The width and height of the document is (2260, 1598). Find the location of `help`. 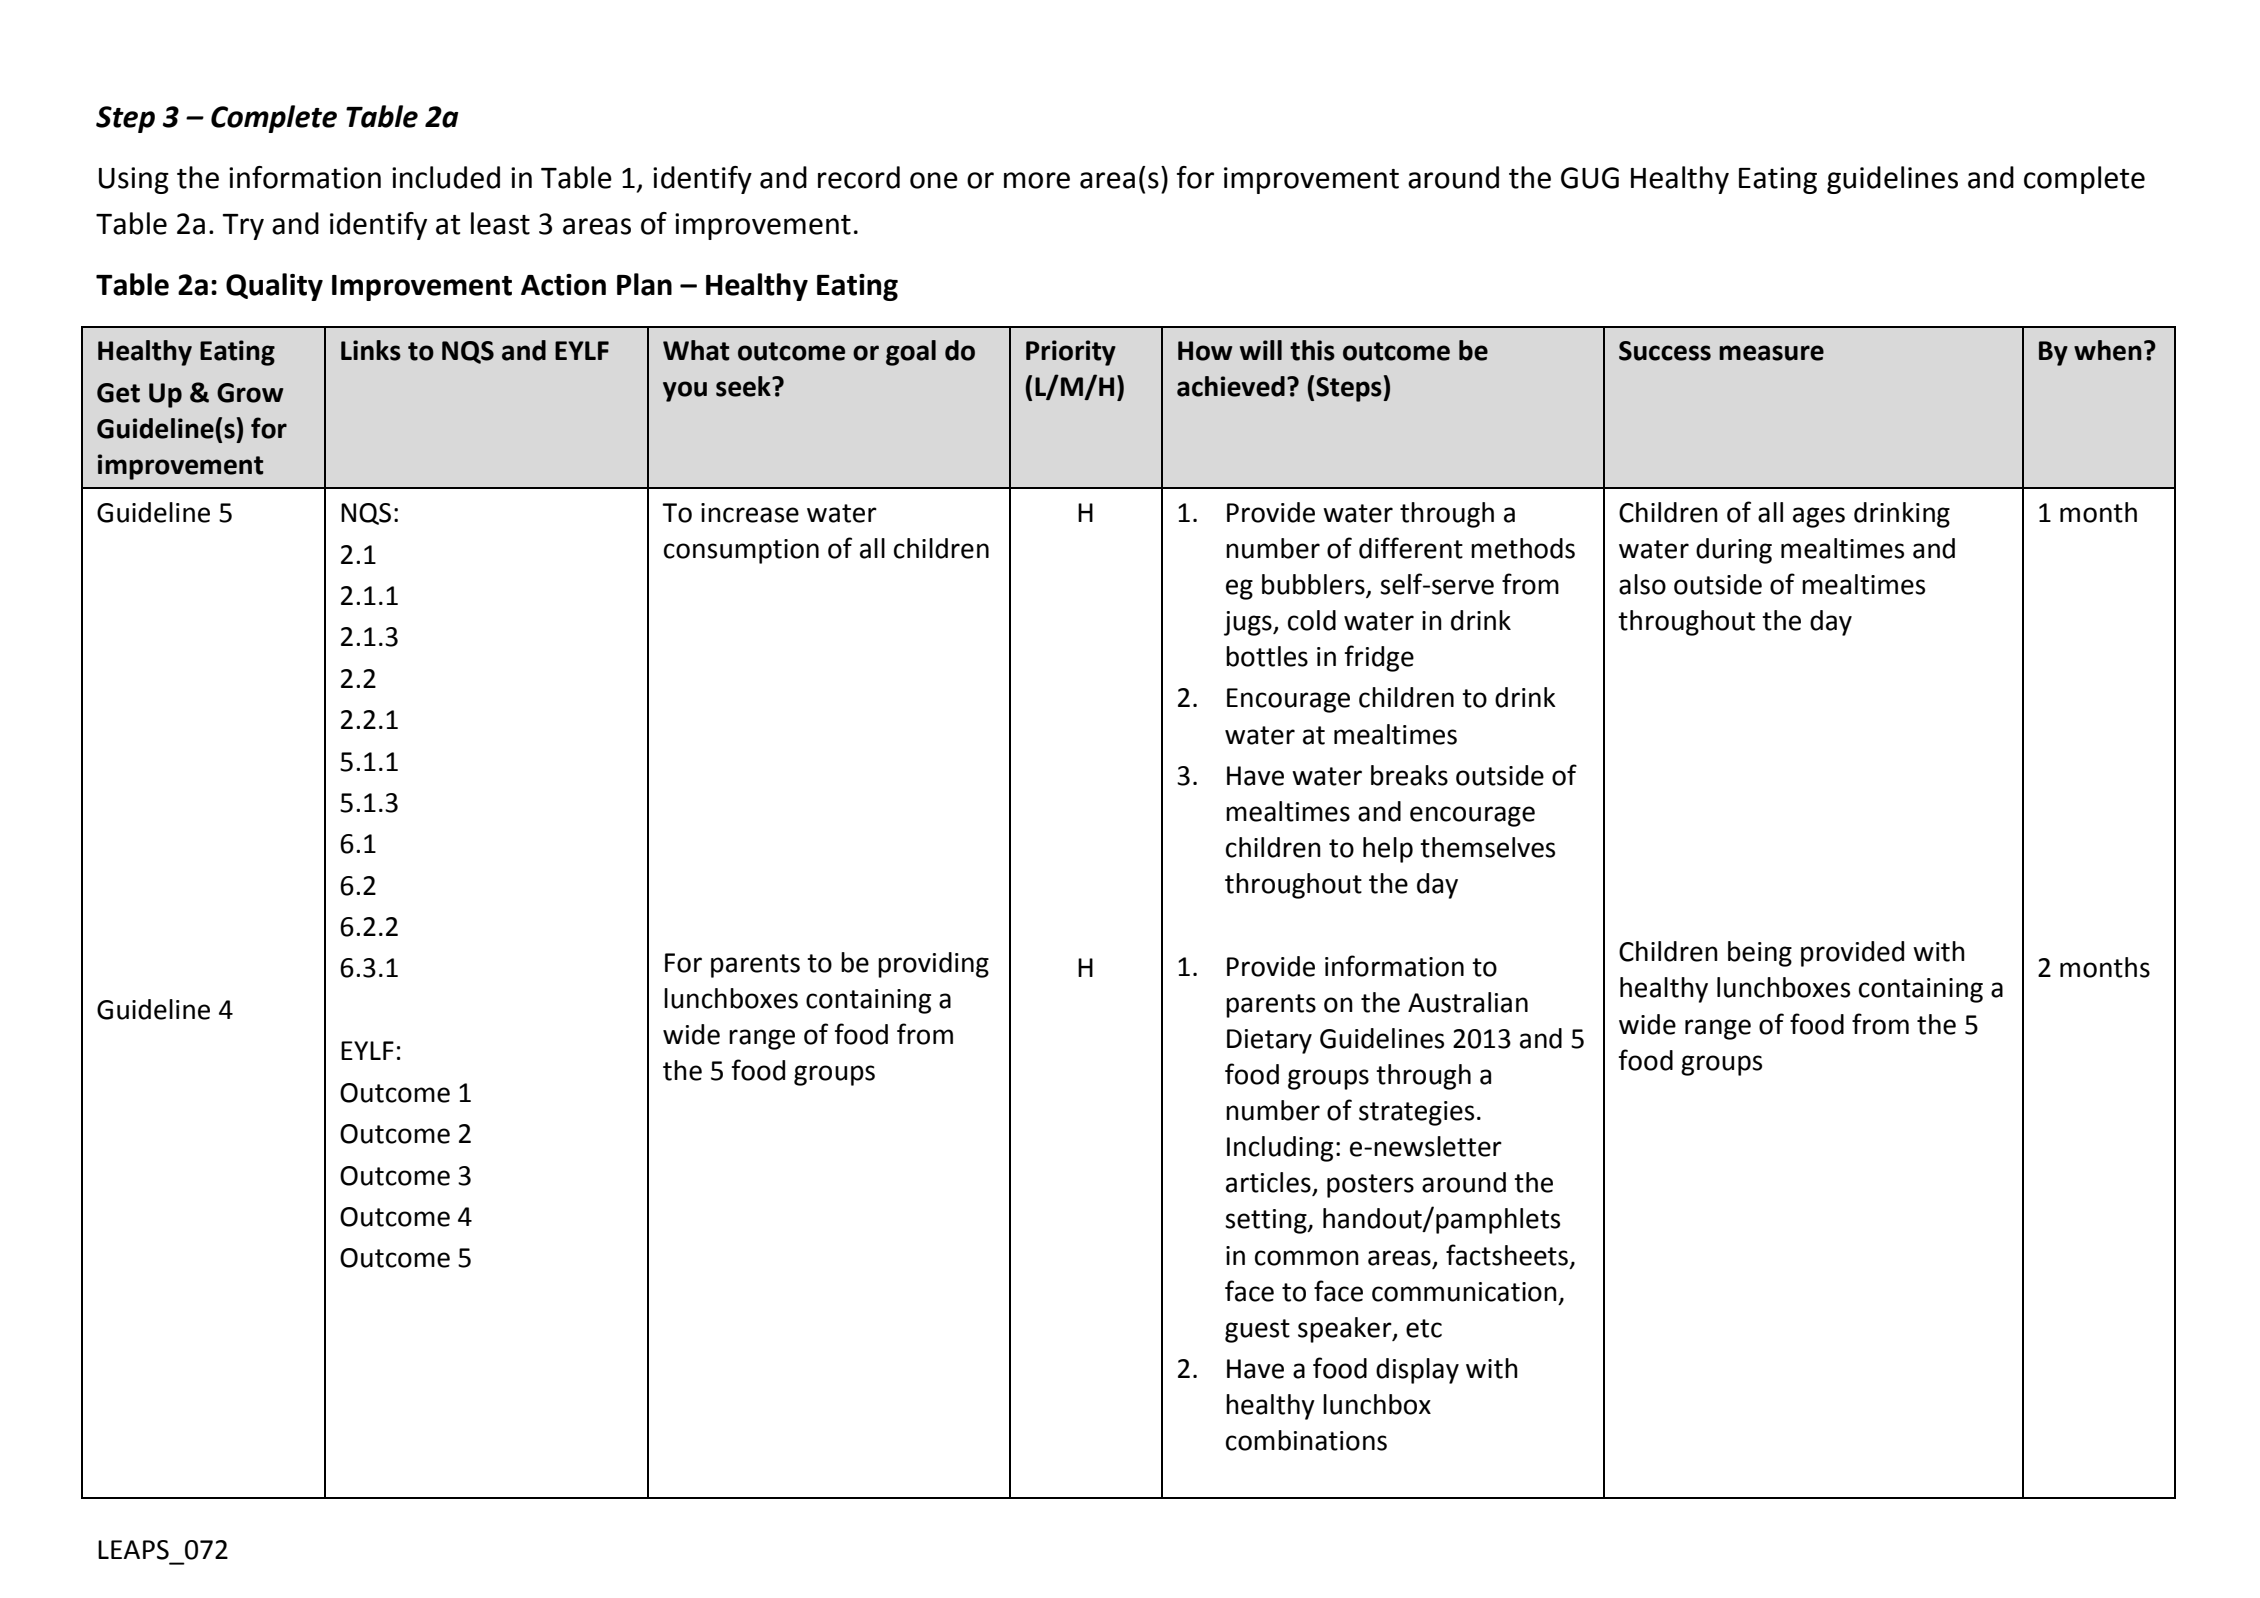

help is located at coordinates (1388, 850).
